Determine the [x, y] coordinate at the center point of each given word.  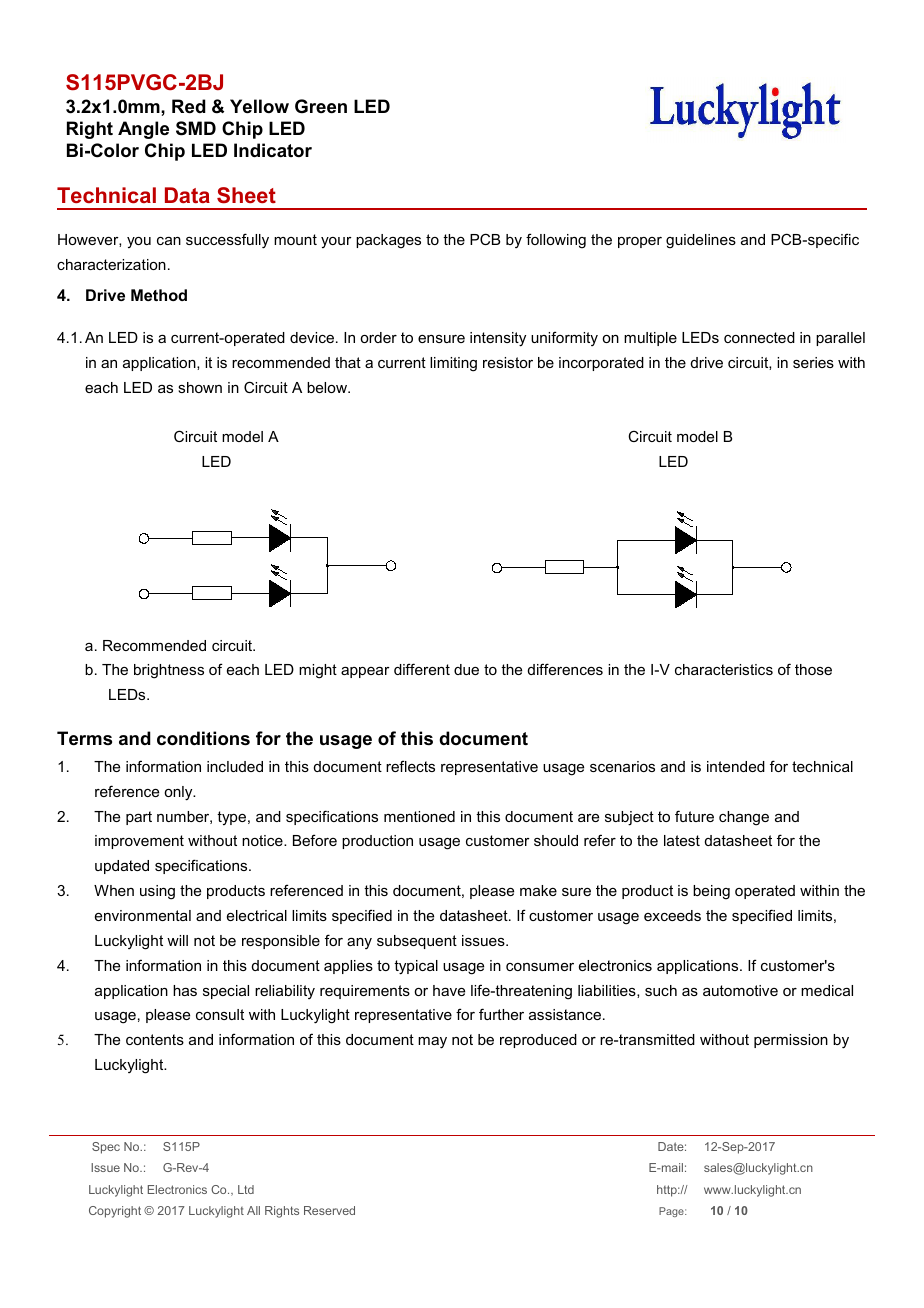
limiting [453, 364]
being [711, 892]
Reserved [329, 1210]
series [813, 362]
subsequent [417, 942]
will [177, 940]
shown [200, 387]
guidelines [701, 241]
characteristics [724, 669]
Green [321, 106]
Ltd [246, 1189]
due [466, 669]
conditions [203, 738]
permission [791, 1041]
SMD [196, 128]
